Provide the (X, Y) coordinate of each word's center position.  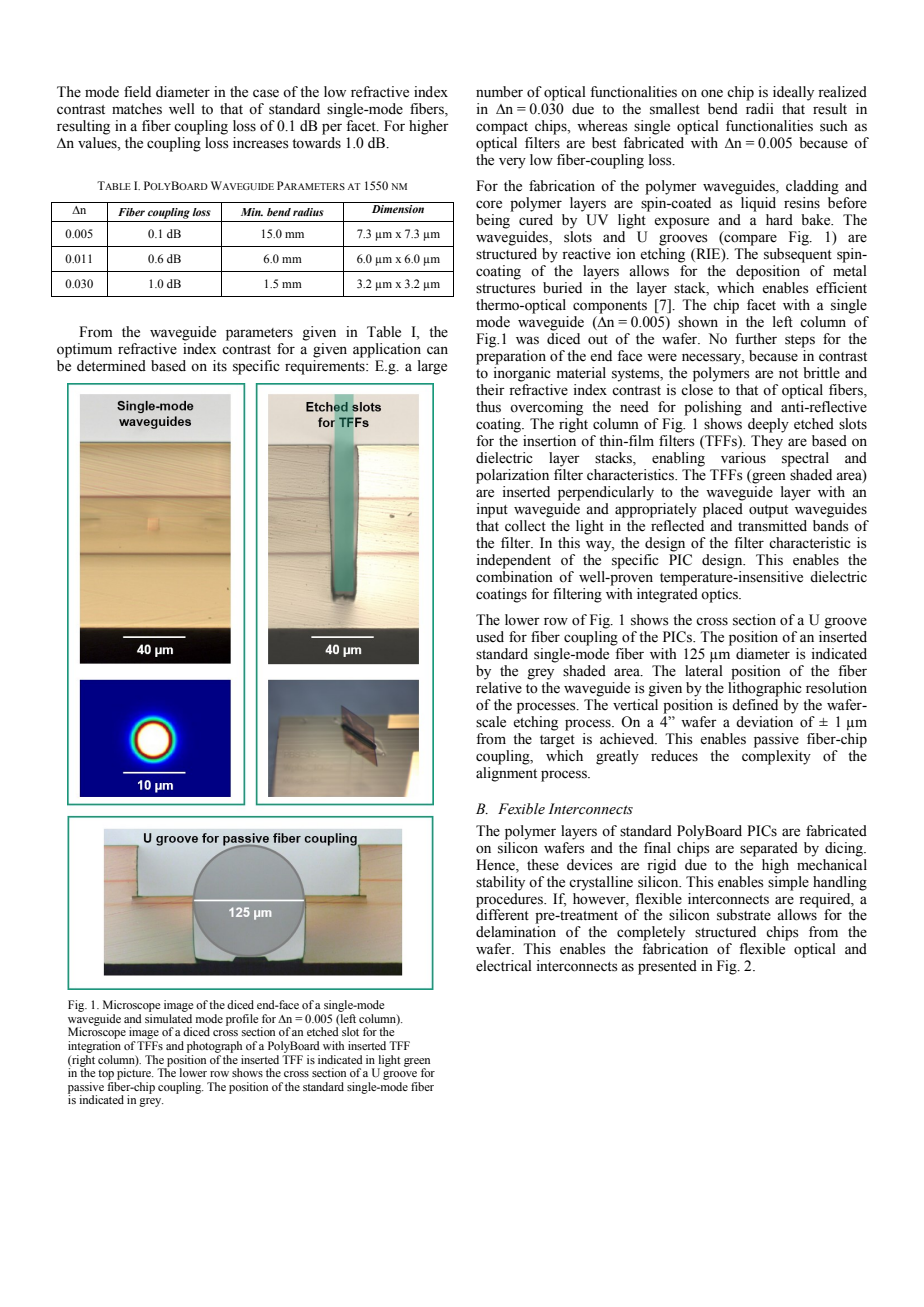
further (756, 339)
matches (137, 109)
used (490, 637)
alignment (506, 773)
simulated (168, 1018)
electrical (504, 966)
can (437, 350)
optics (720, 595)
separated (769, 849)
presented (667, 967)
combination (514, 575)
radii (760, 108)
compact (502, 128)
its (220, 366)
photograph (214, 1047)
